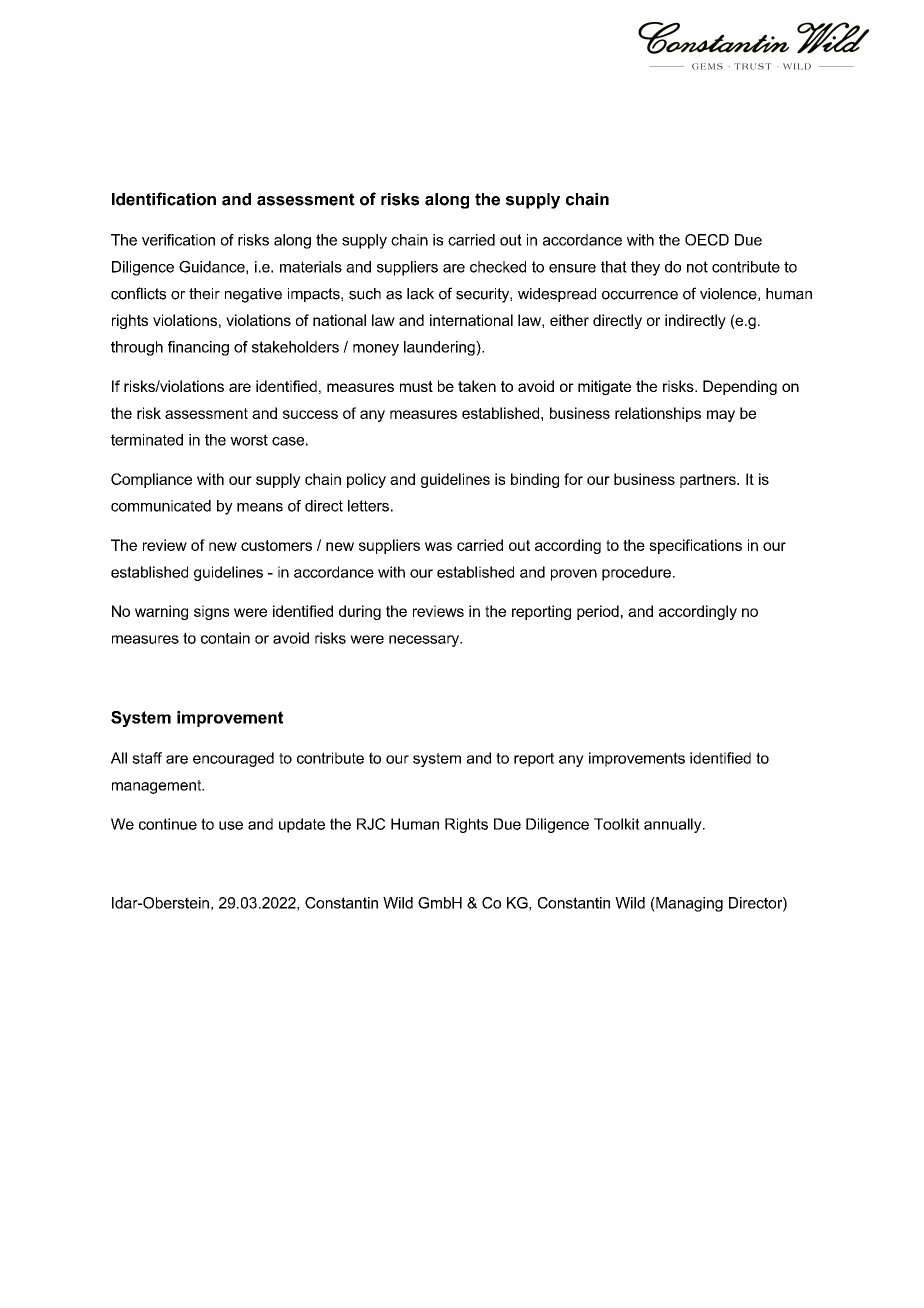 This page has width=924, height=1308. Describe the element at coordinates (249, 440) in the page. I see `worst` at that location.
